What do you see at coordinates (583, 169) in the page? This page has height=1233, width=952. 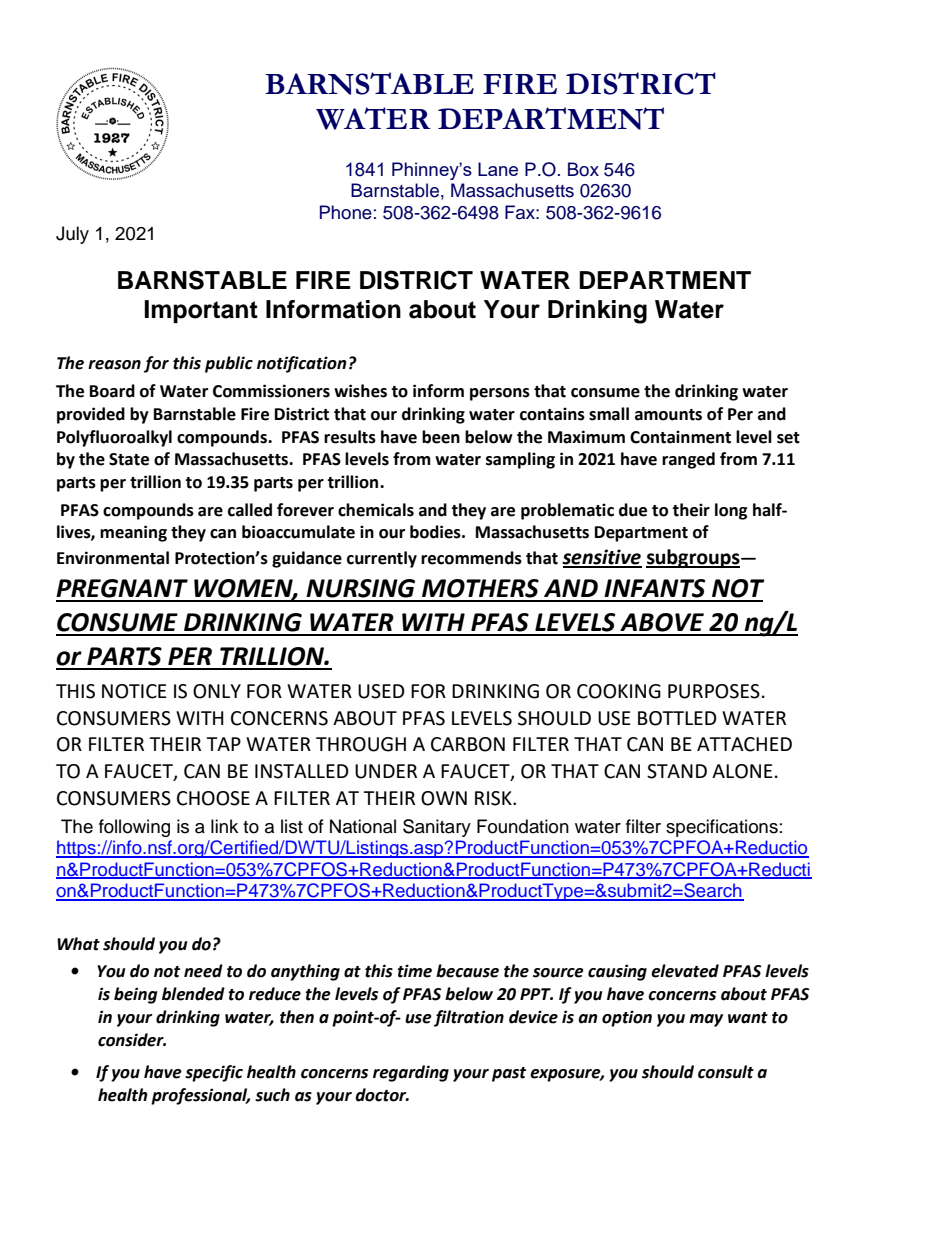 I see `Box` at bounding box center [583, 169].
